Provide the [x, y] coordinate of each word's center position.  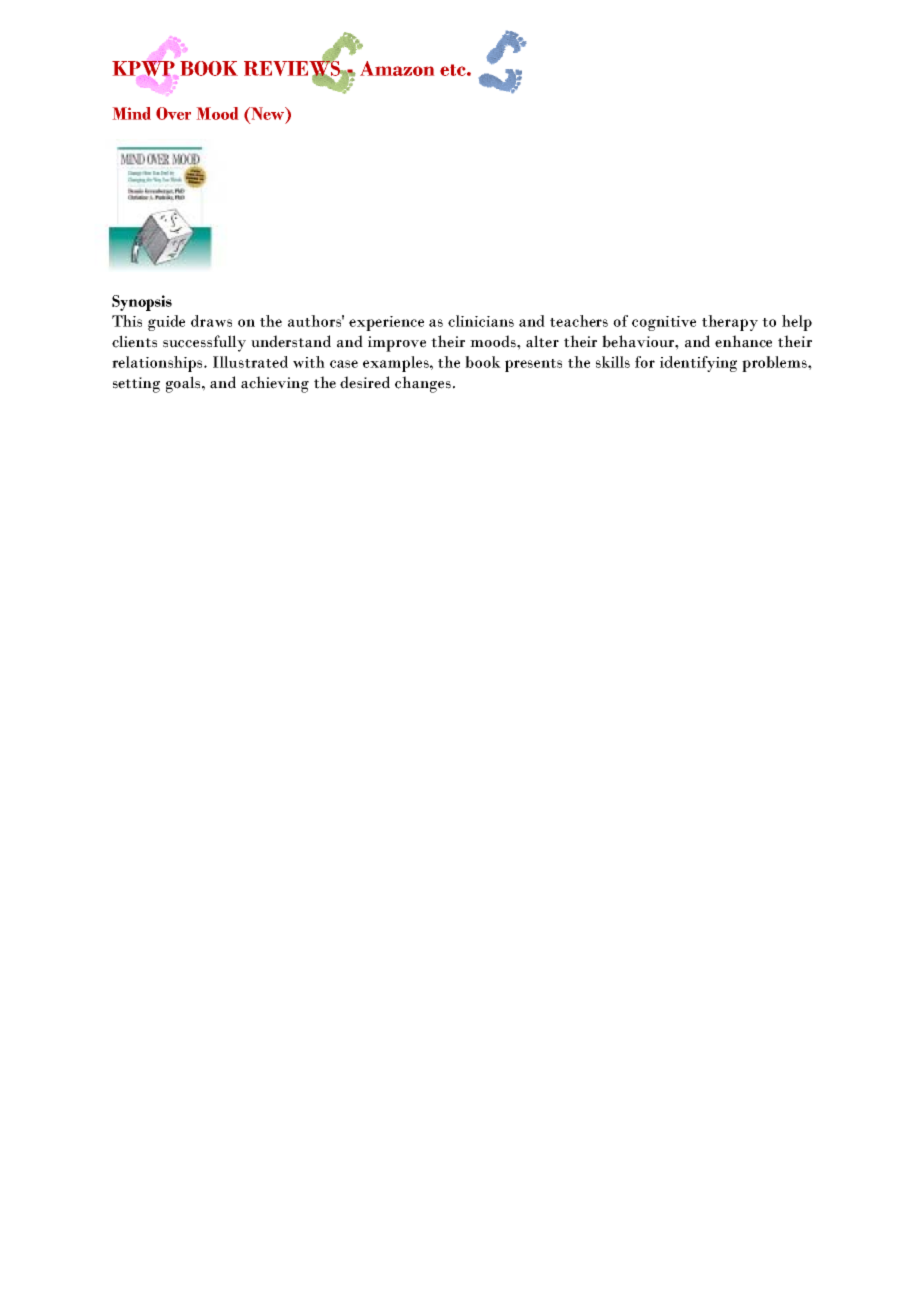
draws [211, 321]
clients [134, 341]
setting [136, 385]
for [645, 362]
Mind [132, 113]
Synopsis [142, 303]
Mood [217, 113]
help [797, 323]
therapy [730, 323]
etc [454, 70]
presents [533, 365]
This [127, 321]
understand [291, 341]
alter [542, 341]
